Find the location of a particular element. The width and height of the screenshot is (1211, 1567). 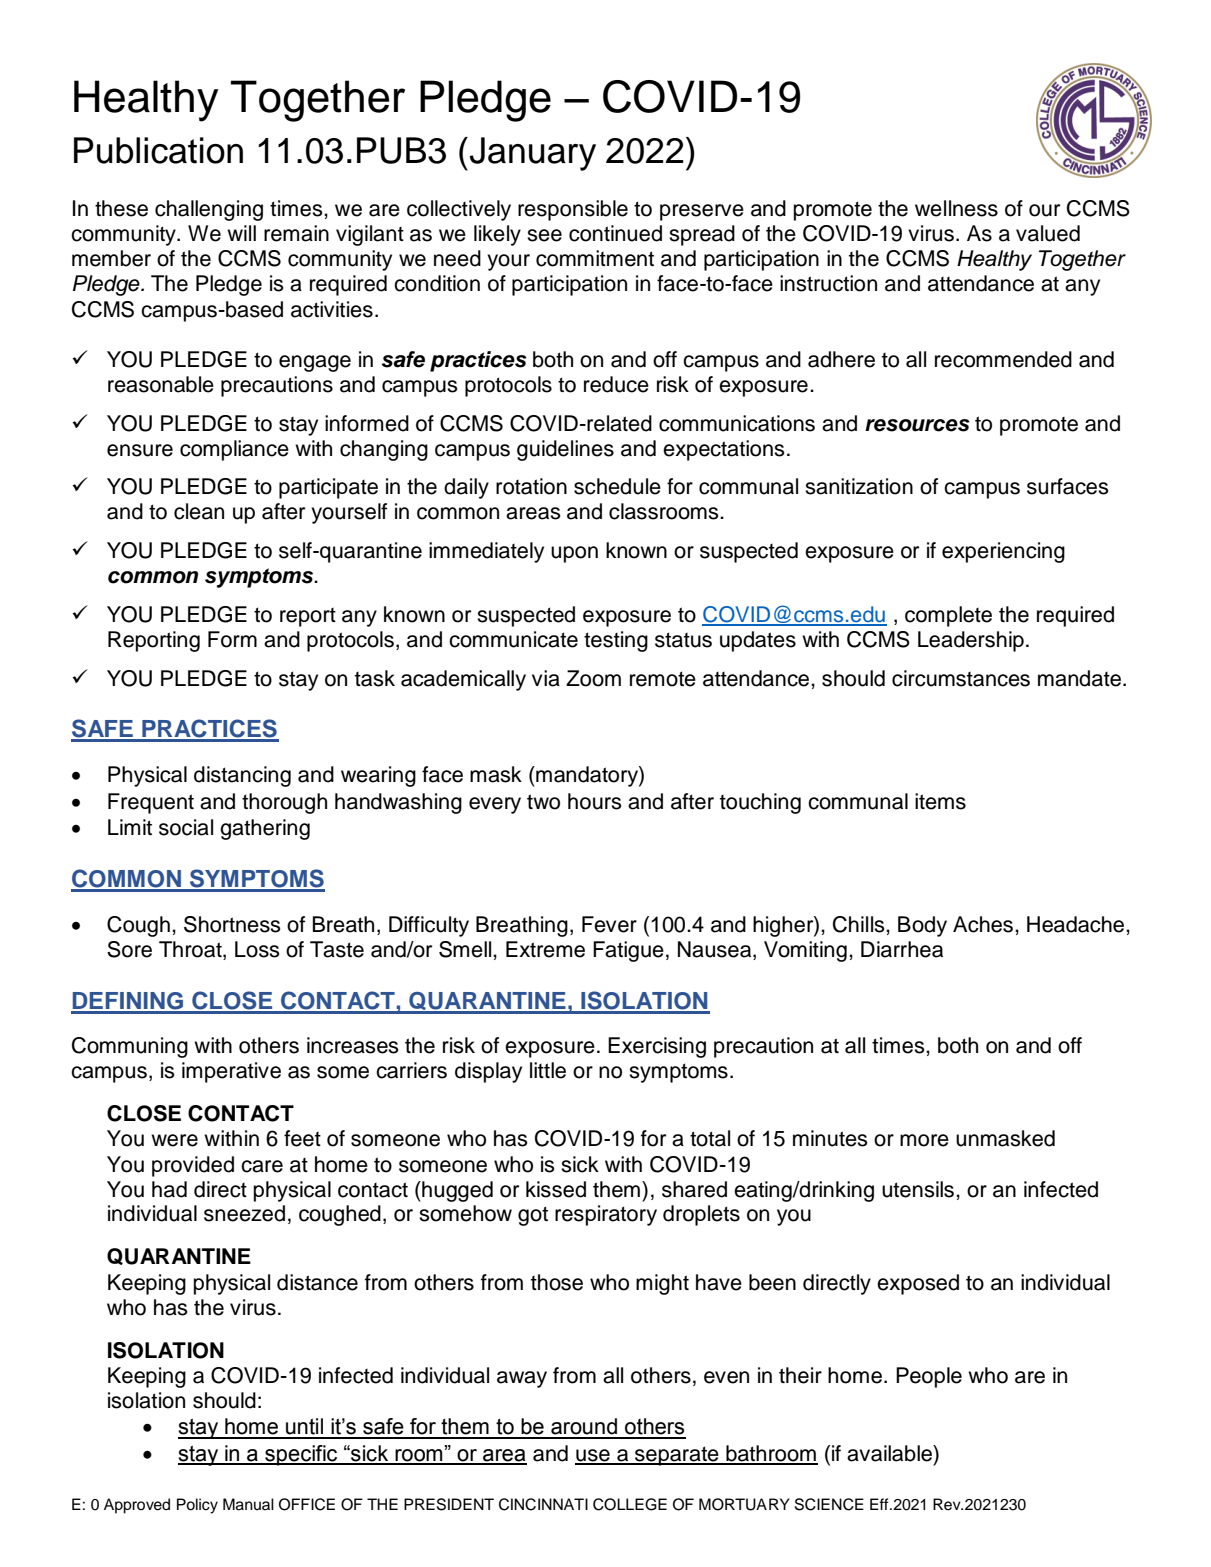

available is located at coordinates (890, 1453).
